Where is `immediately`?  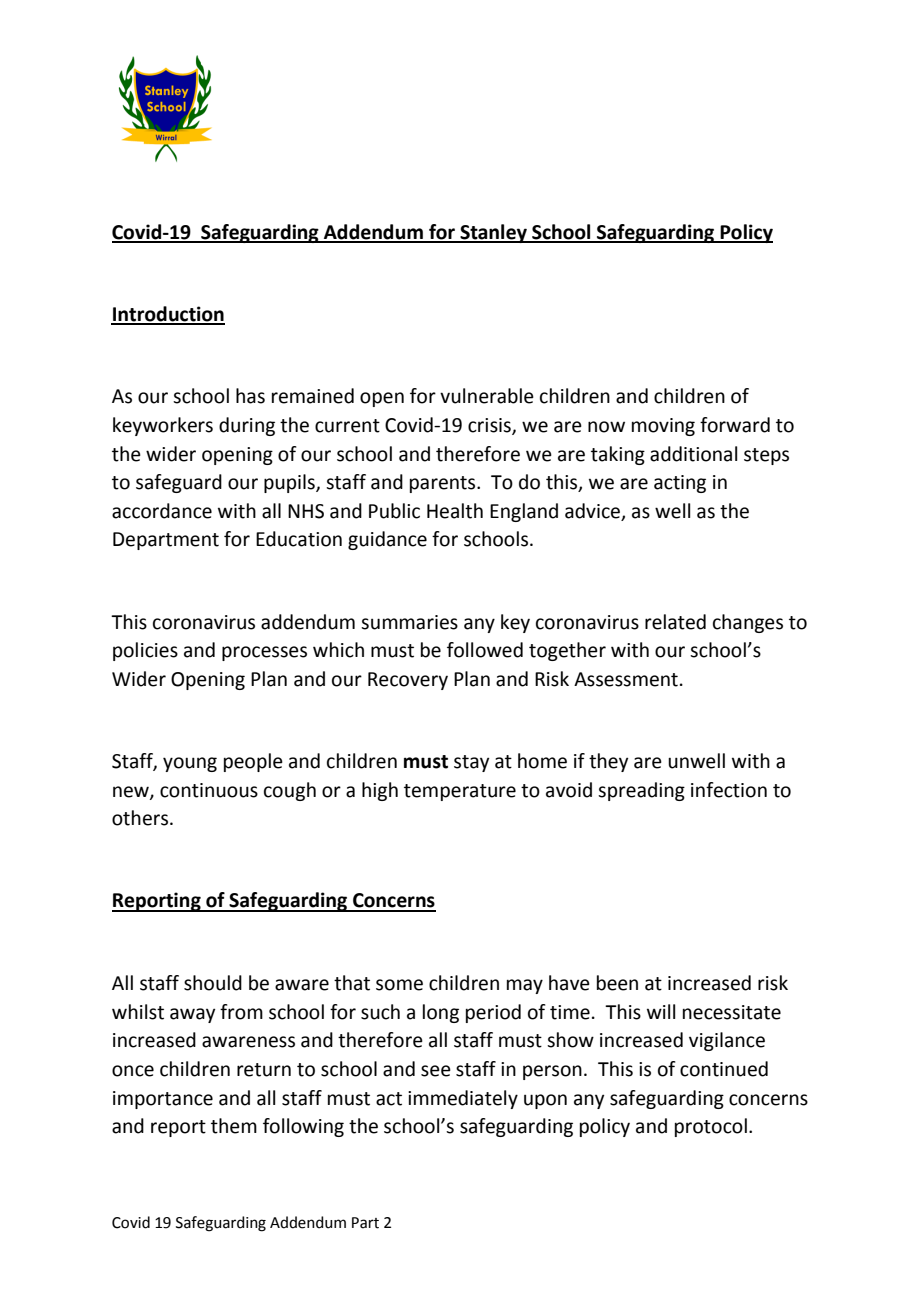 immediately is located at coordinates (463, 1099).
